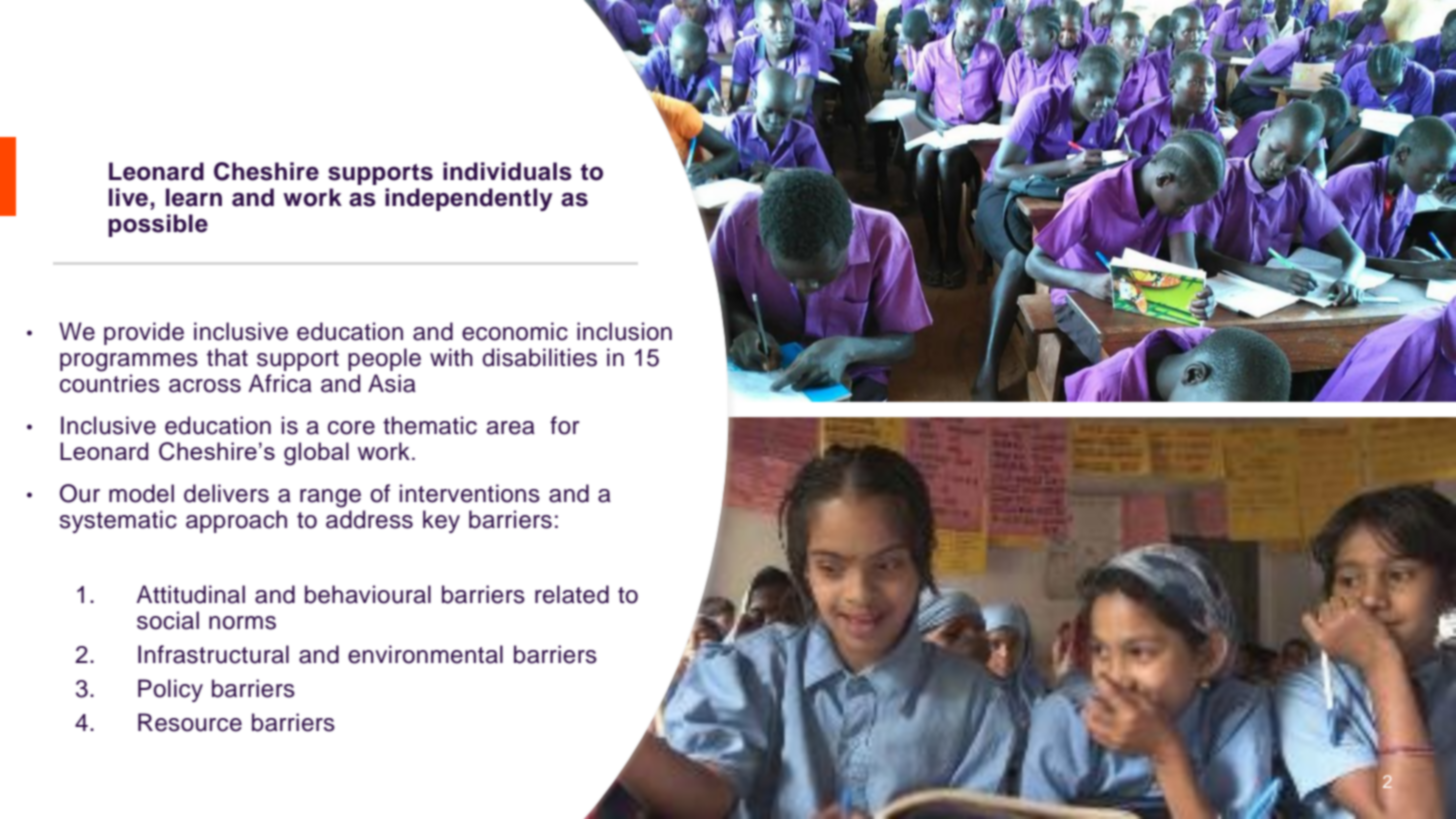 This image has width=1456, height=819. What do you see at coordinates (144, 333) in the image?
I see `provide` at bounding box center [144, 333].
